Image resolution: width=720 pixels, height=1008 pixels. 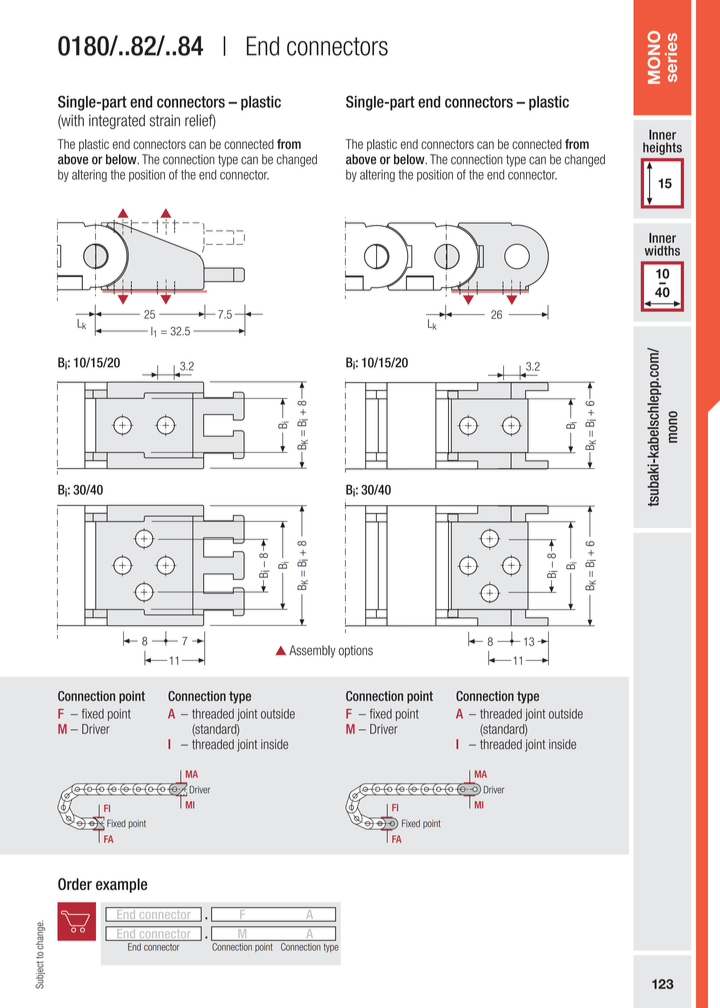 What do you see at coordinates (312, 651) in the page?
I see `Assembly` at bounding box center [312, 651].
